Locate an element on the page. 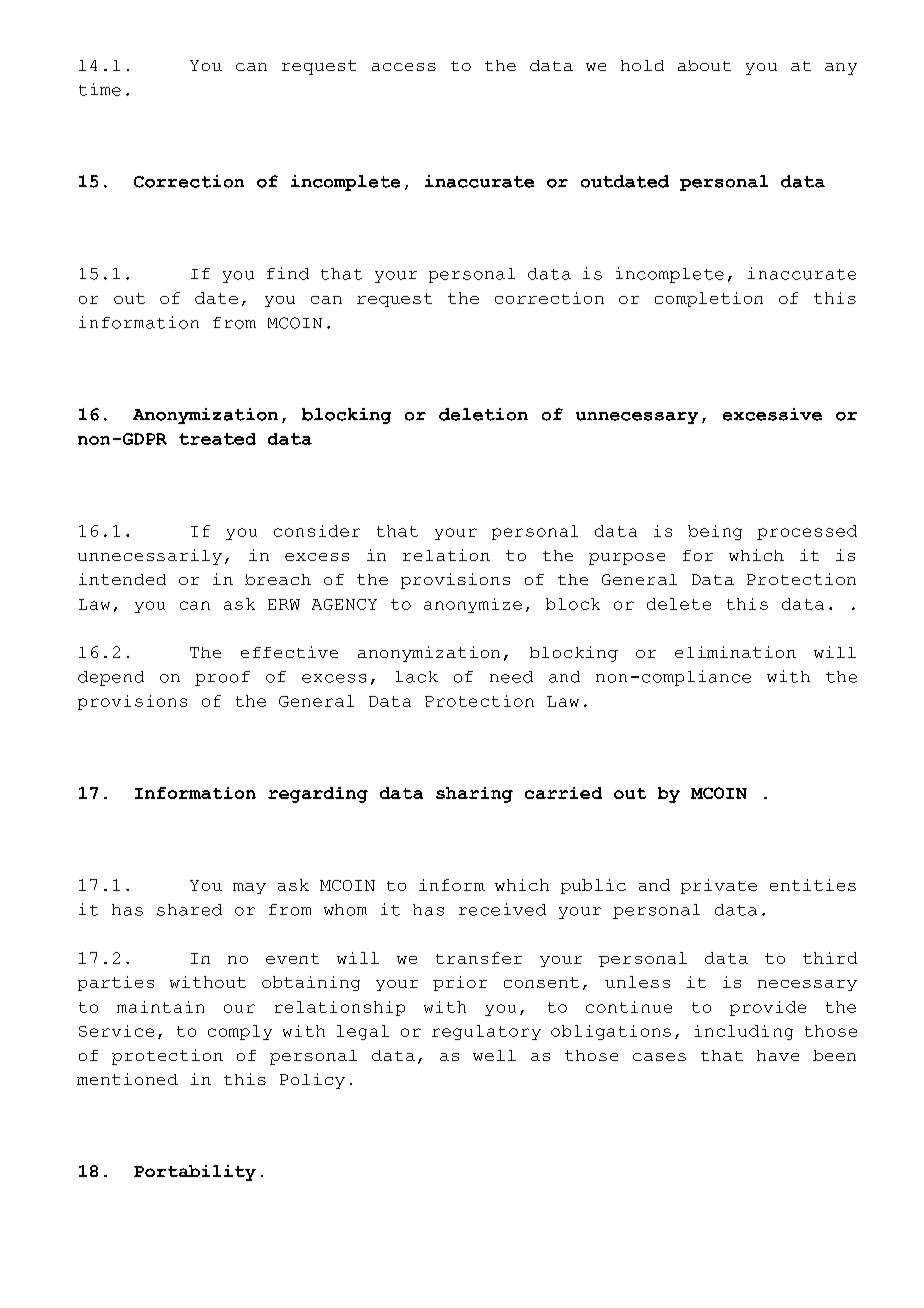  shared is located at coordinates (189, 910).
